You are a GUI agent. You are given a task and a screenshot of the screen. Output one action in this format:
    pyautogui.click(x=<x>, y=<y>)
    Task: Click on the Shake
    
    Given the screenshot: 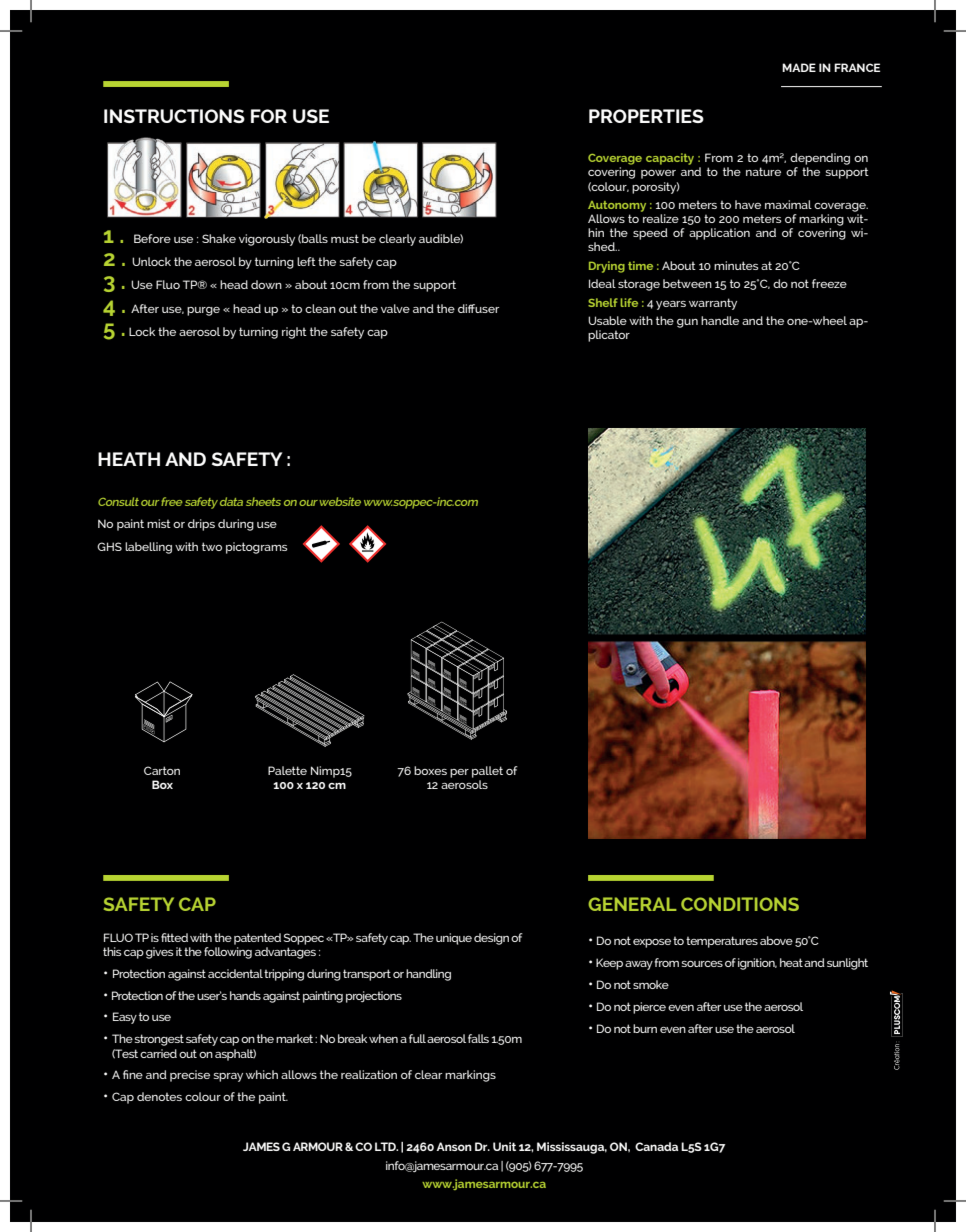 What is the action you would take?
    pyautogui.click(x=219, y=238)
